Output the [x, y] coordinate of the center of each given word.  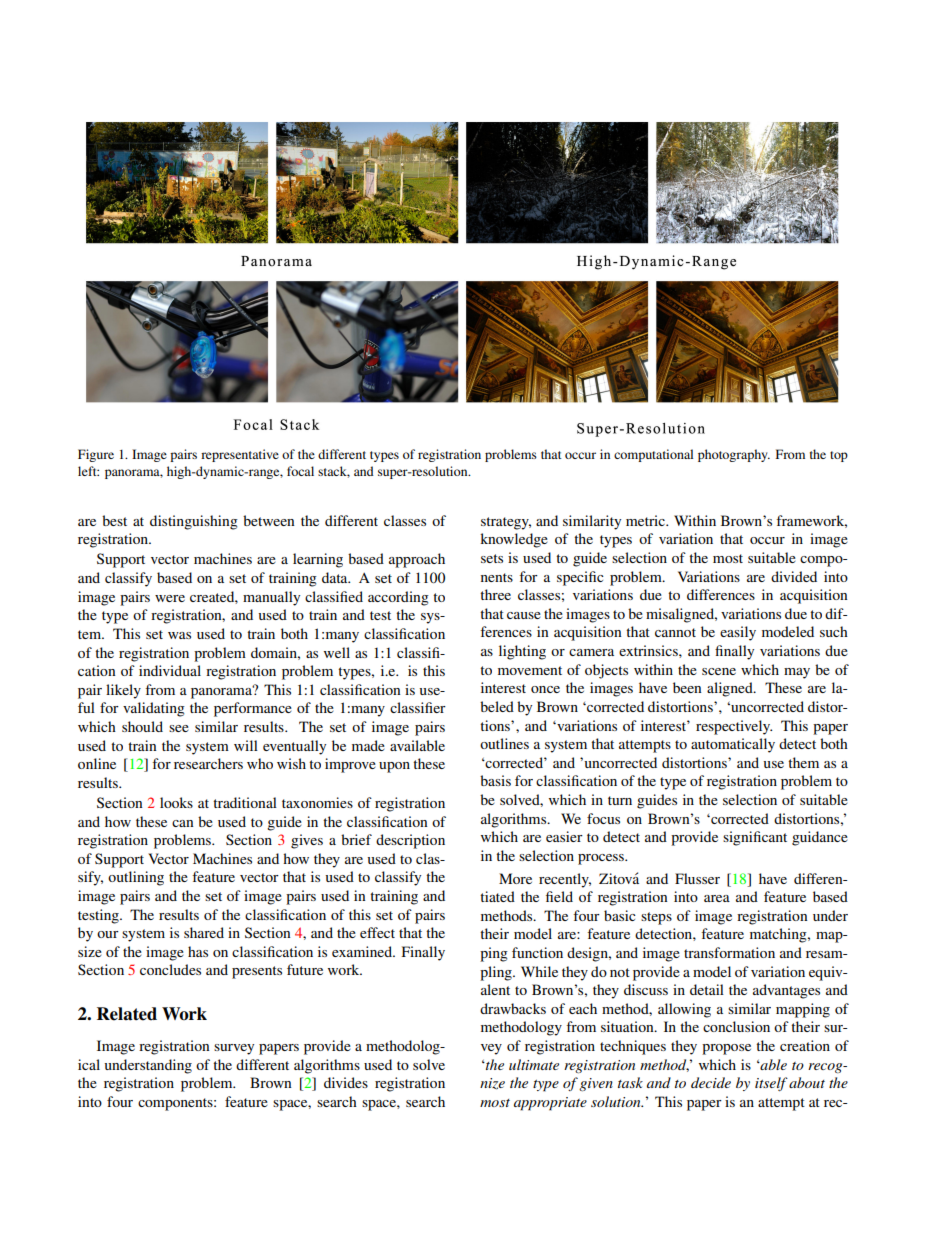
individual [170, 670]
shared [204, 932]
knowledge [514, 540]
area [717, 898]
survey [234, 1049]
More [515, 878]
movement [530, 670]
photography [734, 455]
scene [719, 671]
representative [240, 455]
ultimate [534, 1064]
